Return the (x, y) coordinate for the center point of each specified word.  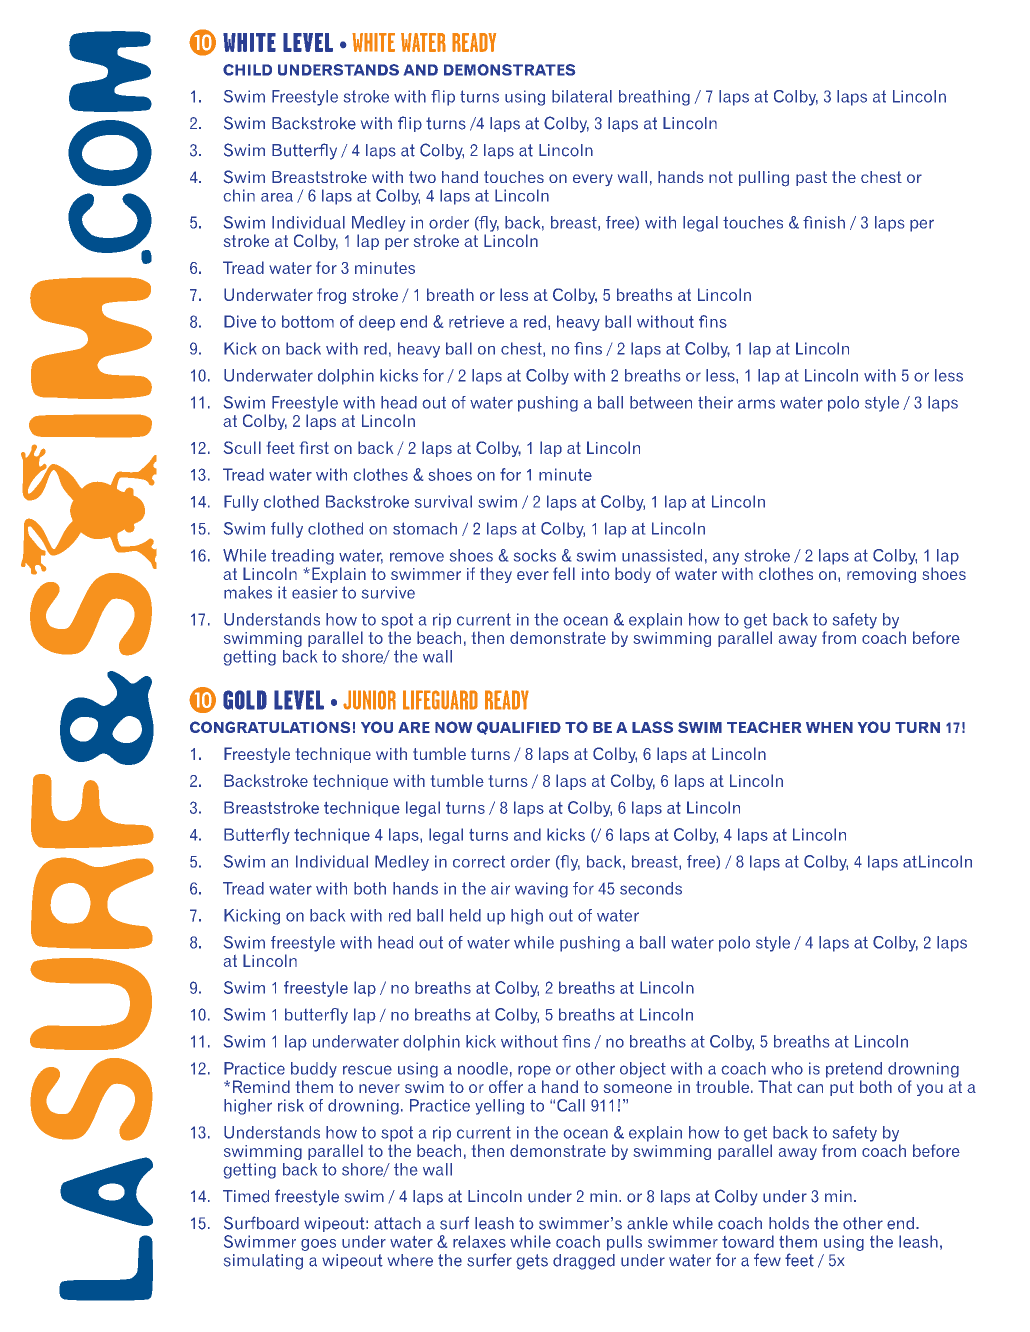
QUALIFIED (519, 728)
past (811, 178)
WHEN (829, 727)
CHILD (247, 70)
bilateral (582, 96)
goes (318, 1245)
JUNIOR (369, 700)
